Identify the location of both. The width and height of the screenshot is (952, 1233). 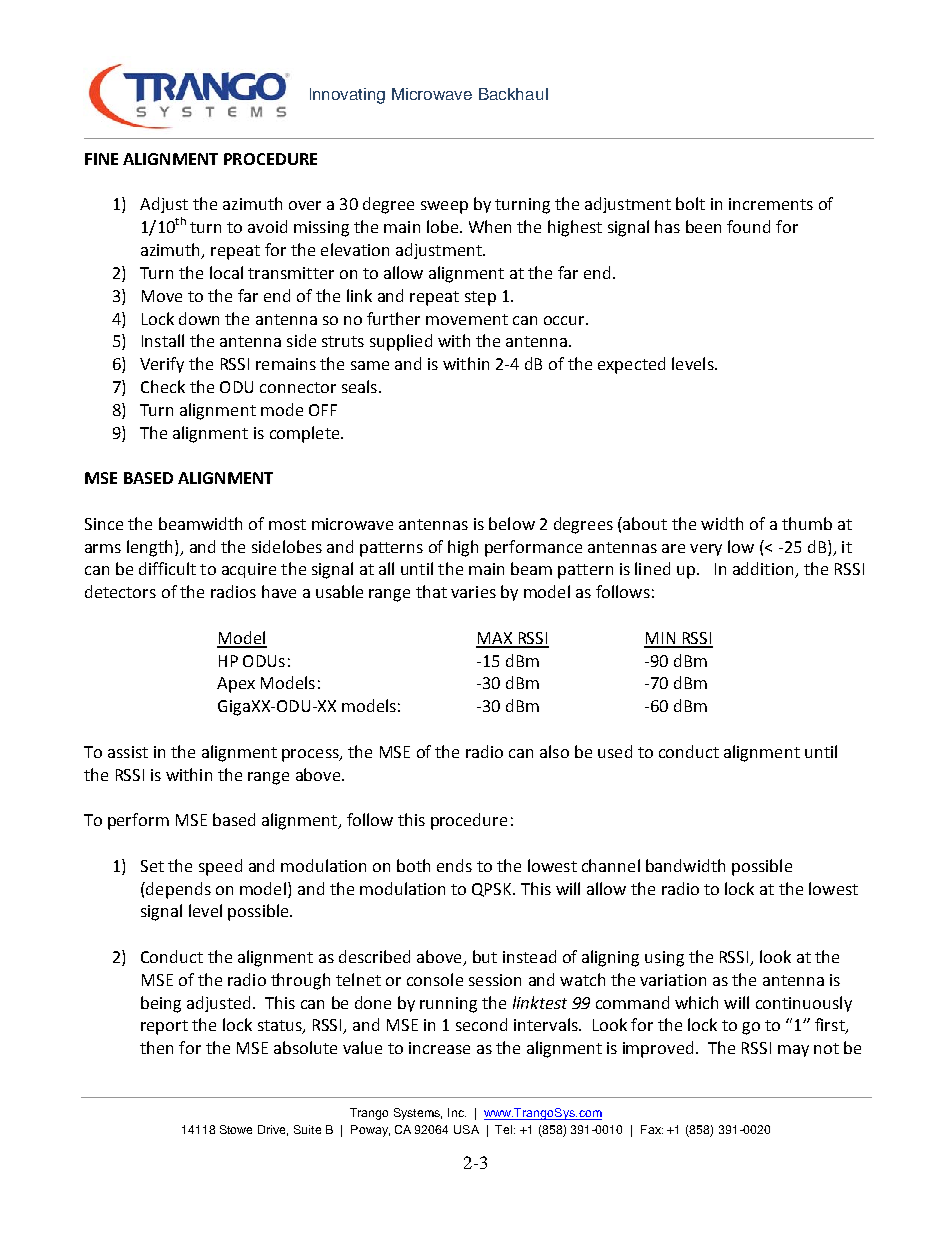
(413, 865).
